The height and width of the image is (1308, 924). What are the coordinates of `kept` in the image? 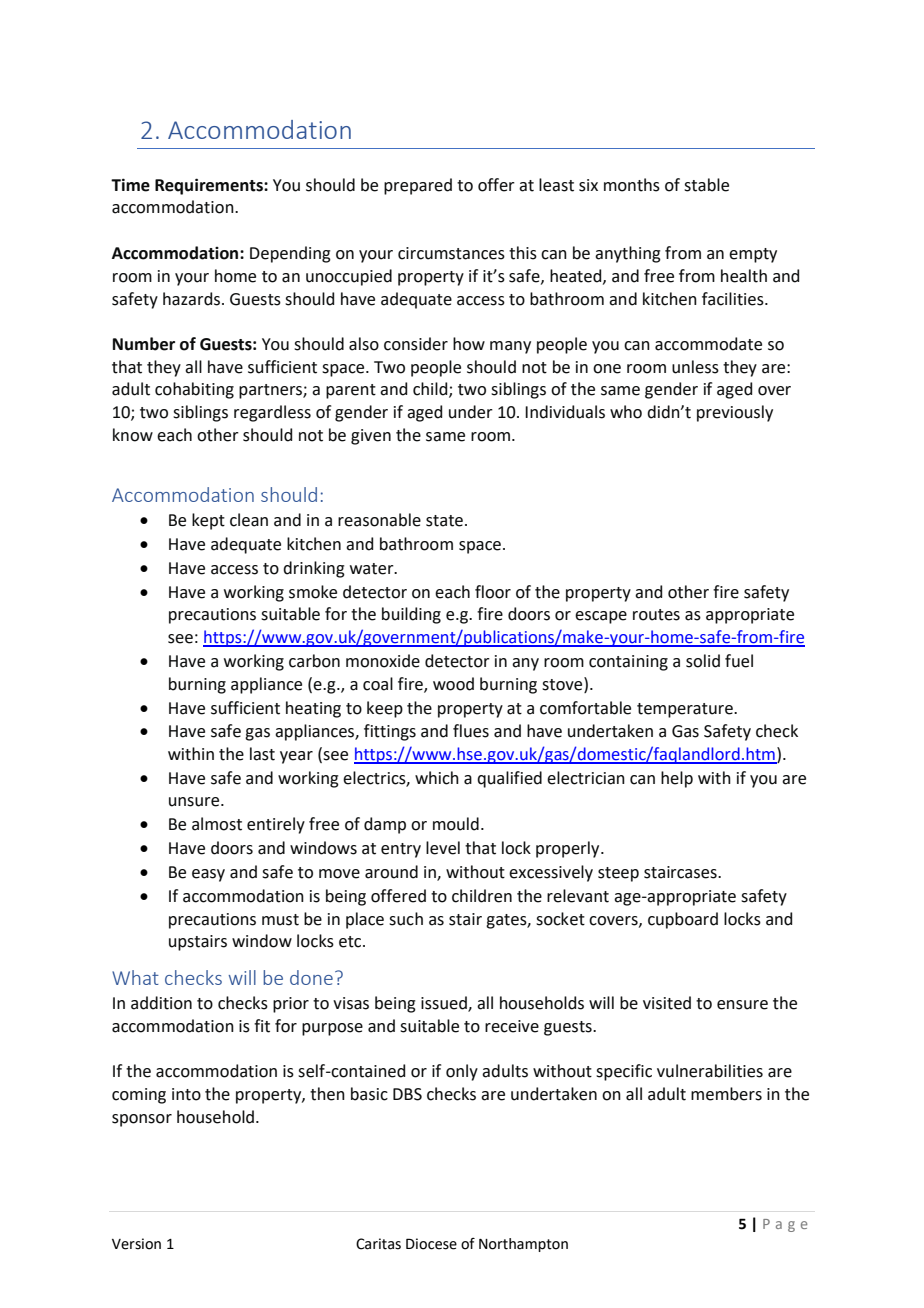 It's located at (208, 521).
